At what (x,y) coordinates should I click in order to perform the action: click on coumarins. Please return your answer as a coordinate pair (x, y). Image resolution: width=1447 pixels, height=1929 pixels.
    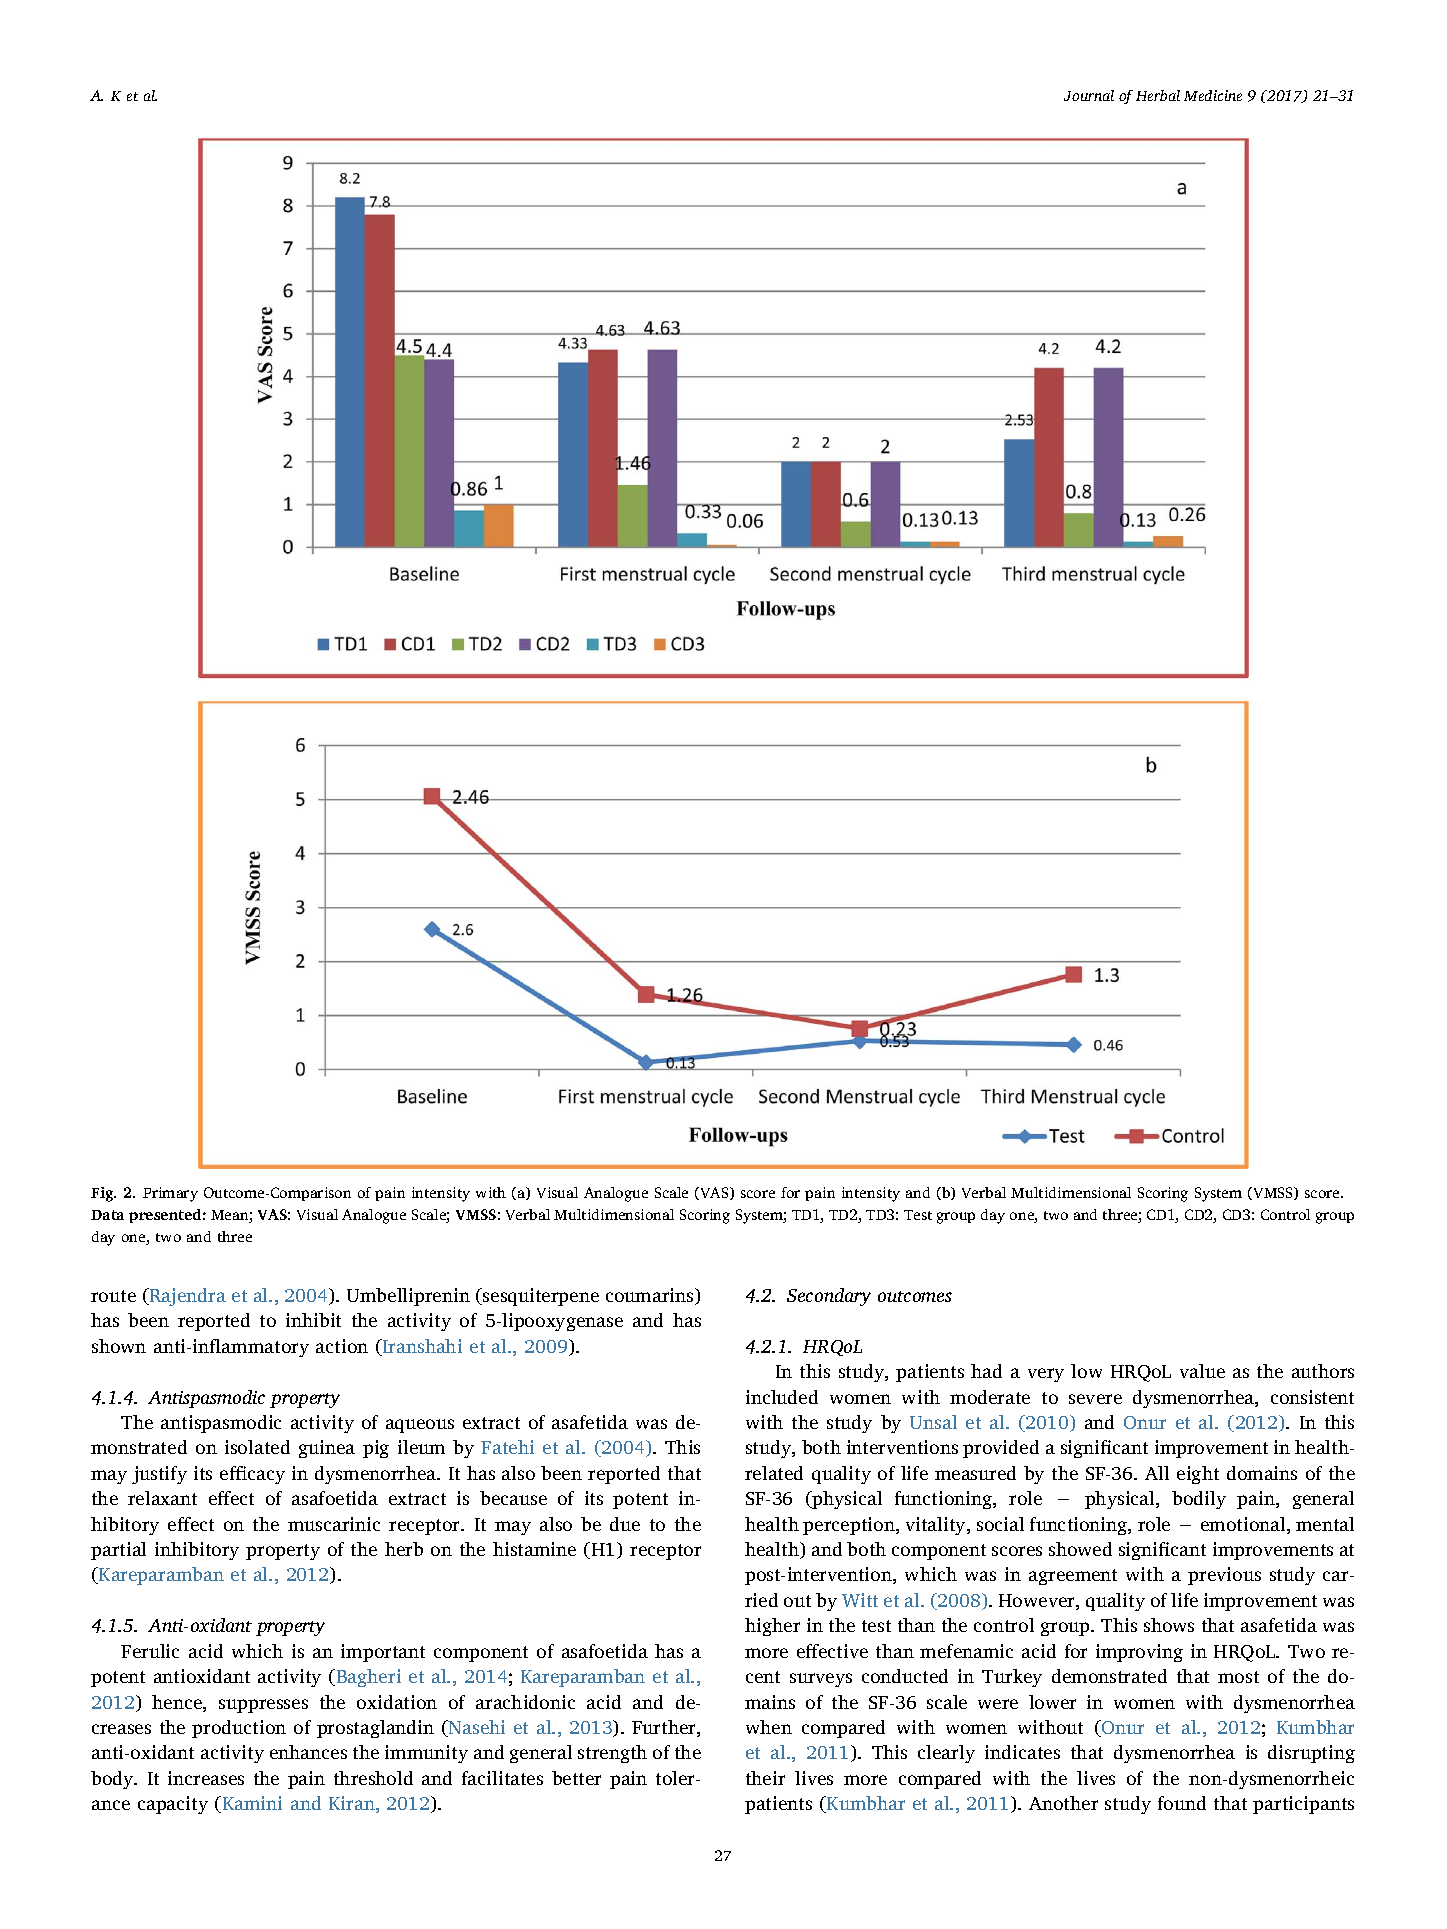
    Looking at the image, I should click on (651, 1296).
